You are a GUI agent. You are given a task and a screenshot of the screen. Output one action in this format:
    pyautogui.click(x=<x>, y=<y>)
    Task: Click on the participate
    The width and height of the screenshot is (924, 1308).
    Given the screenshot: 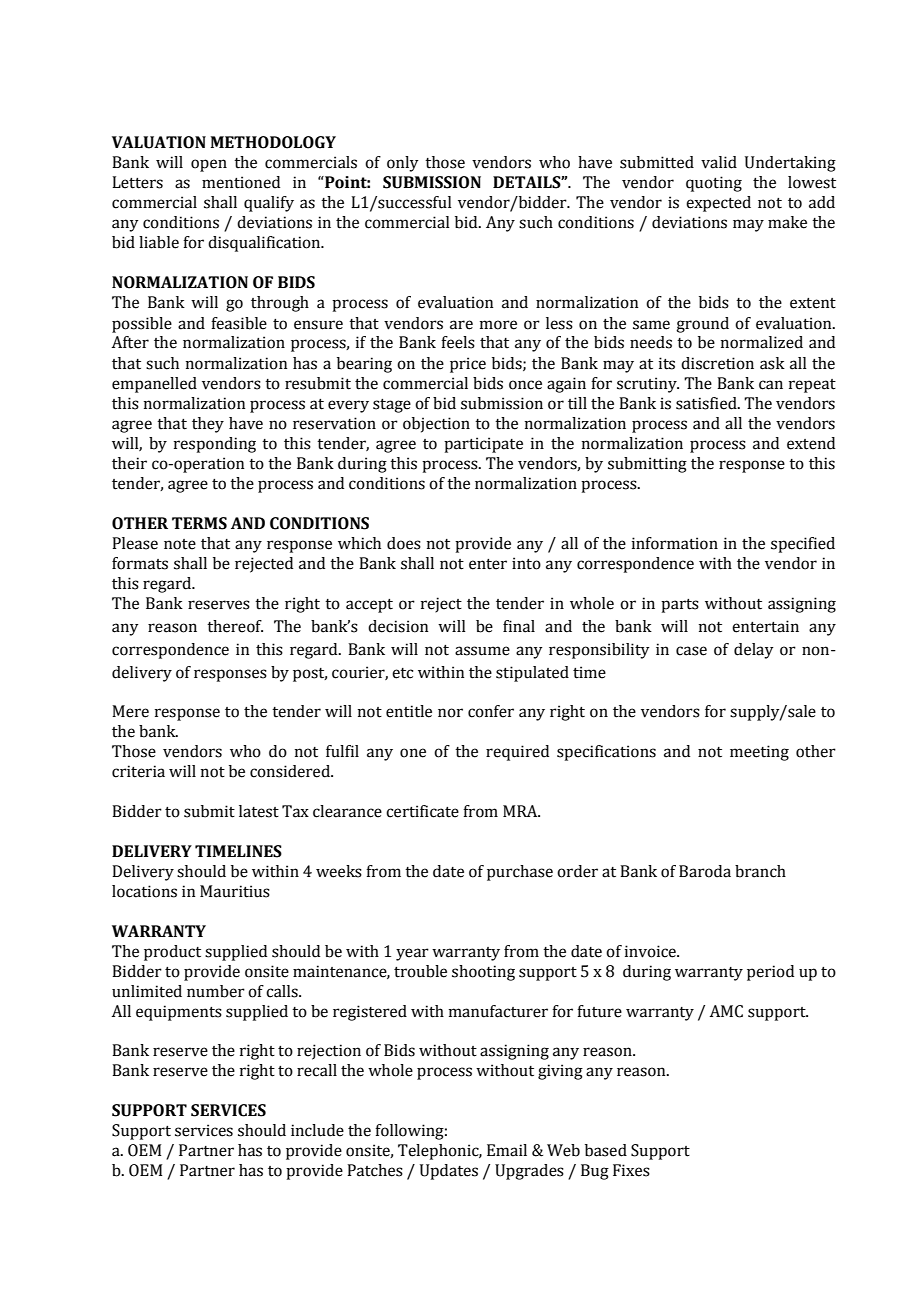 What is the action you would take?
    pyautogui.click(x=483, y=445)
